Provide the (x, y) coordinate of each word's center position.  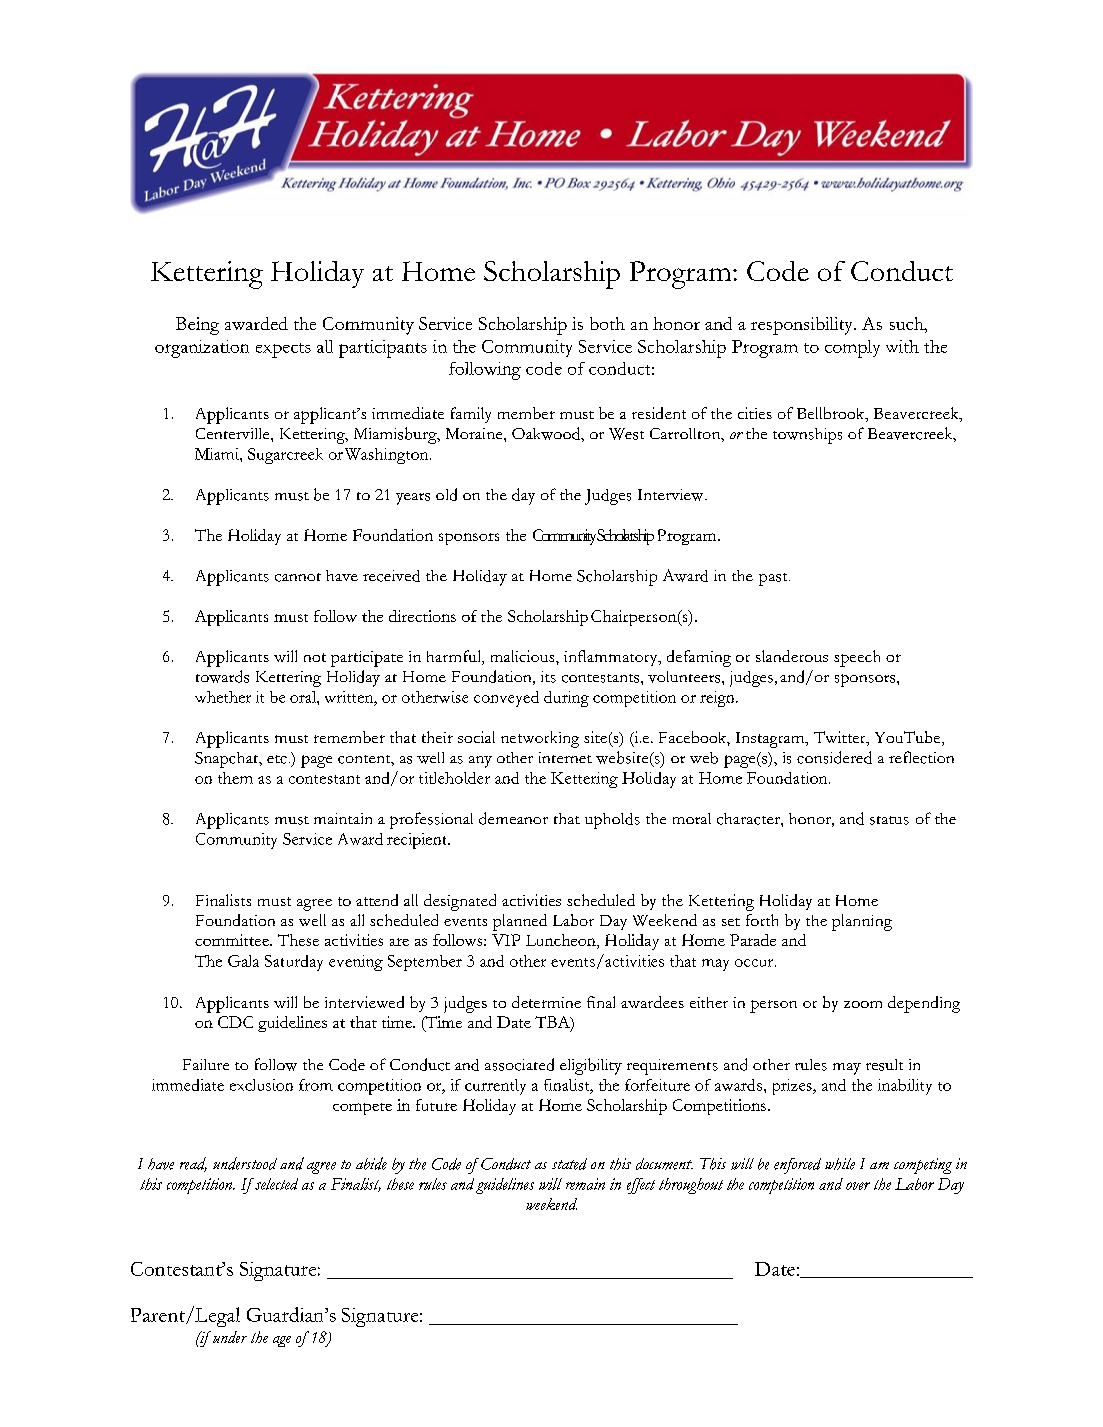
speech (857, 658)
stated (569, 1164)
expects (283, 350)
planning (862, 922)
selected (276, 1184)
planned (520, 922)
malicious (524, 656)
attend (377, 900)
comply (852, 349)
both (607, 323)
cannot (298, 577)
